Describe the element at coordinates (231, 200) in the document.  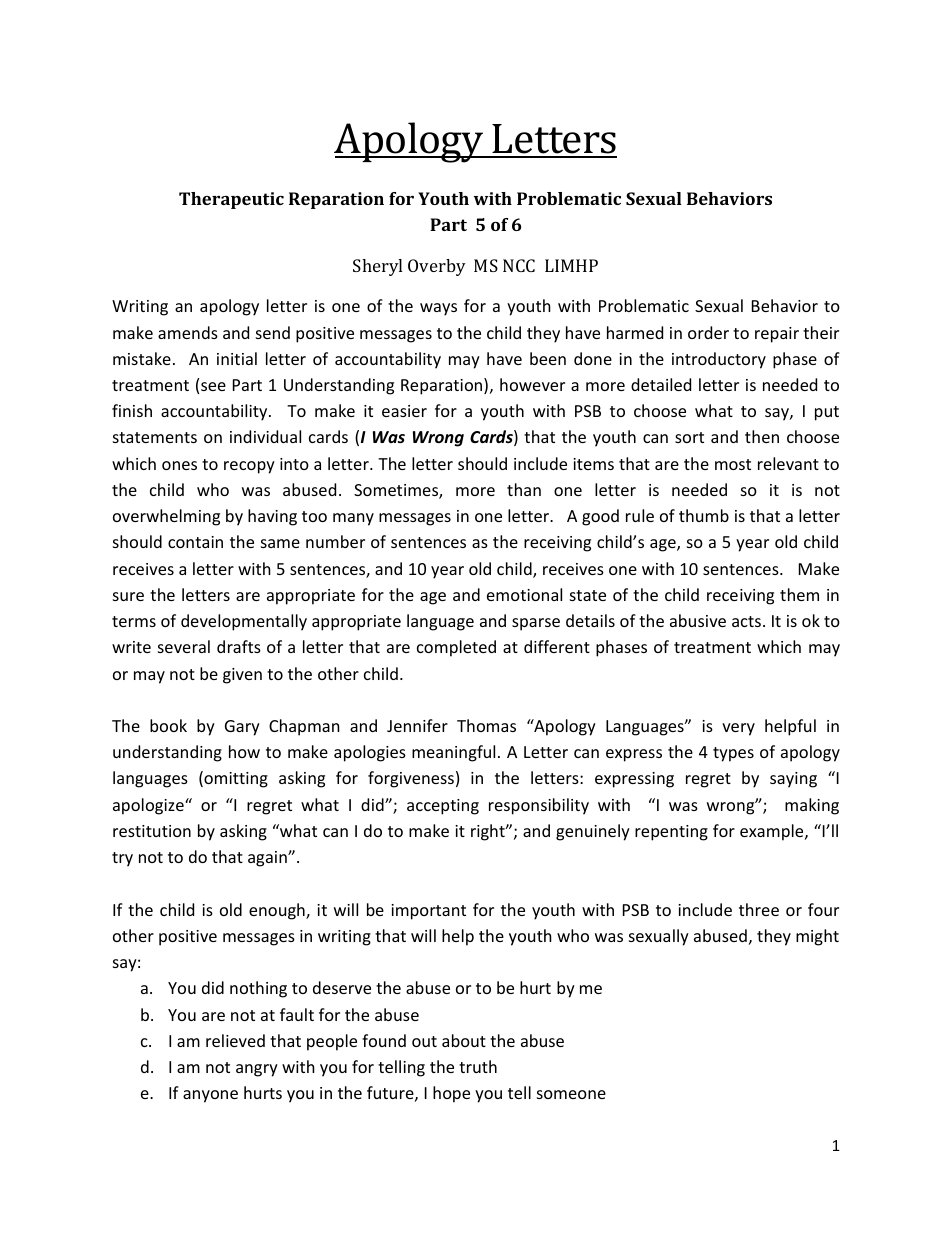
I see `Therapeutic` at that location.
